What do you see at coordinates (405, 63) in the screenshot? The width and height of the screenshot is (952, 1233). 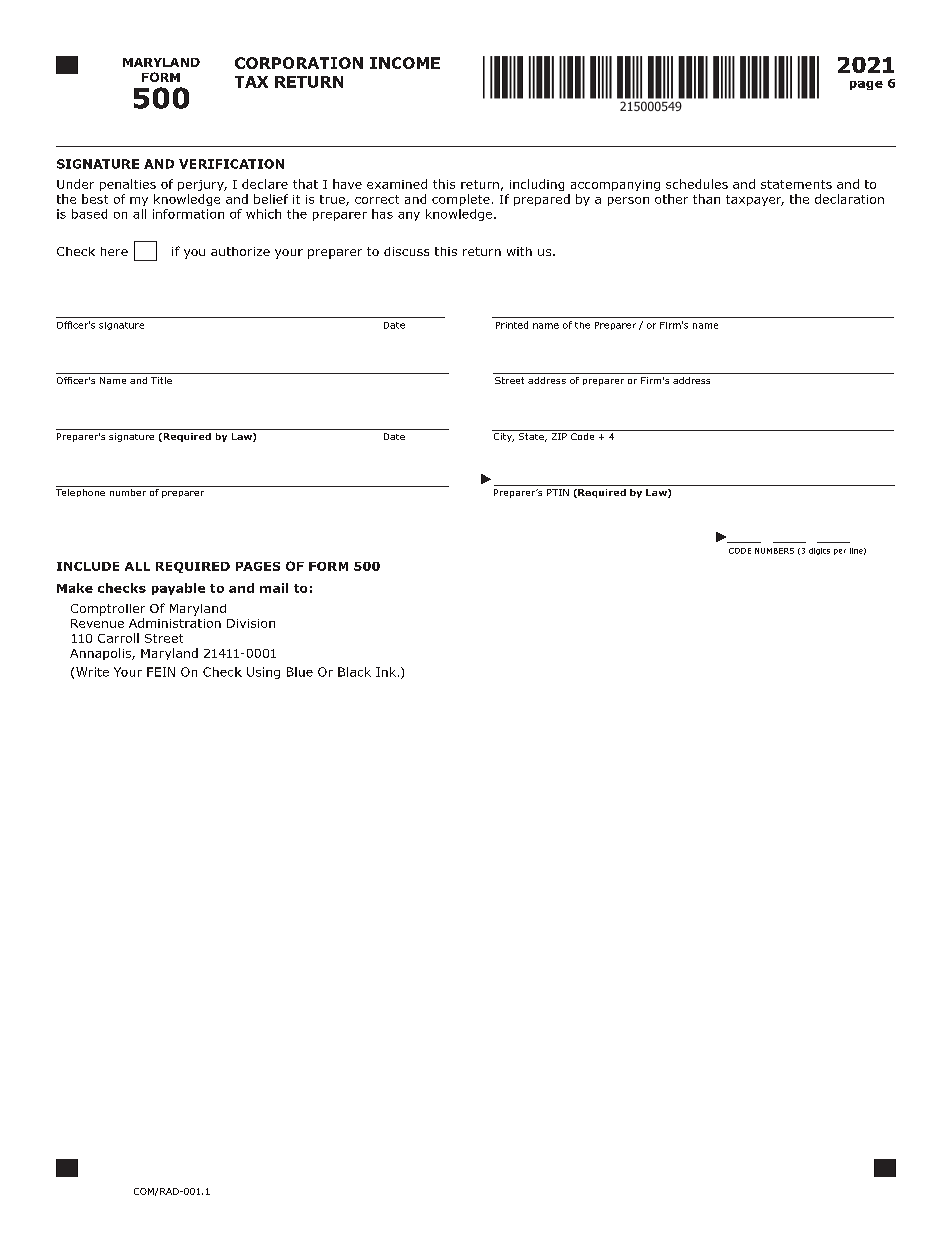 I see `INCOME` at bounding box center [405, 63].
